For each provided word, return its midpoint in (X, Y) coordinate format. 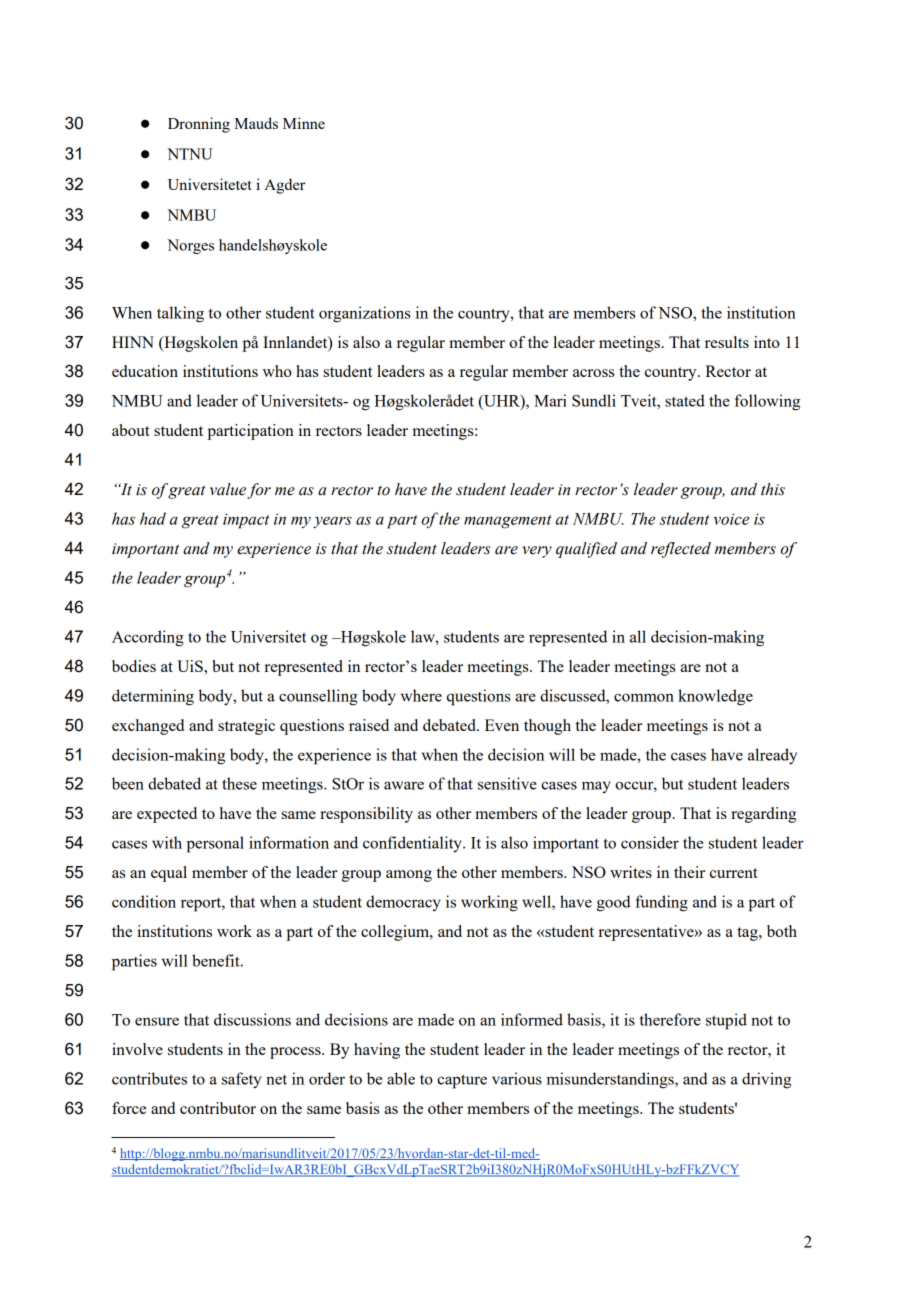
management (508, 522)
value (228, 489)
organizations (364, 314)
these (239, 783)
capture (462, 1081)
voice (731, 519)
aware (404, 785)
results (727, 342)
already (772, 756)
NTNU (190, 154)
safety (241, 1080)
